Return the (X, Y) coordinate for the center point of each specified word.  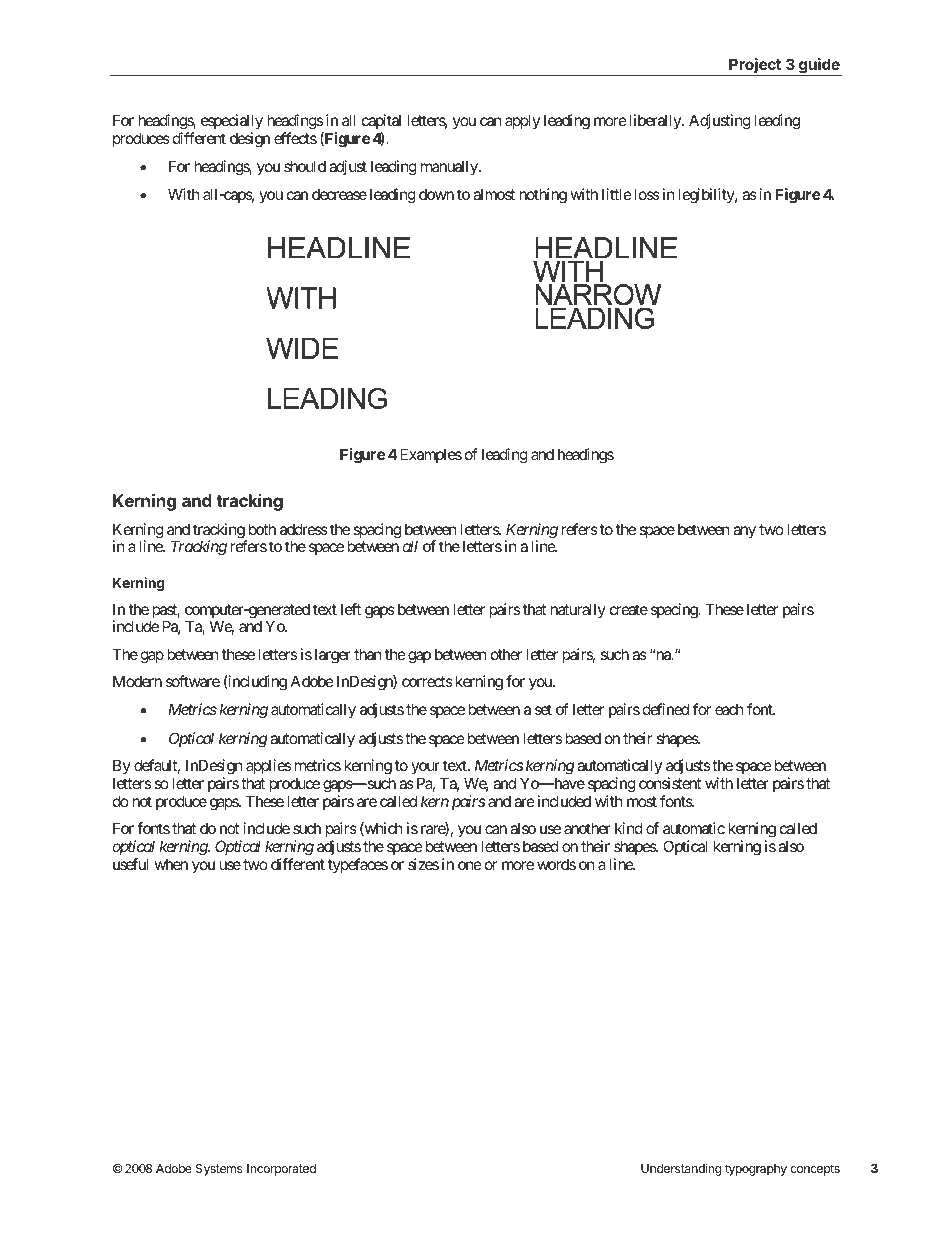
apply (522, 121)
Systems (219, 1170)
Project (755, 67)
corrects (427, 681)
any (744, 532)
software (193, 681)
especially (232, 121)
